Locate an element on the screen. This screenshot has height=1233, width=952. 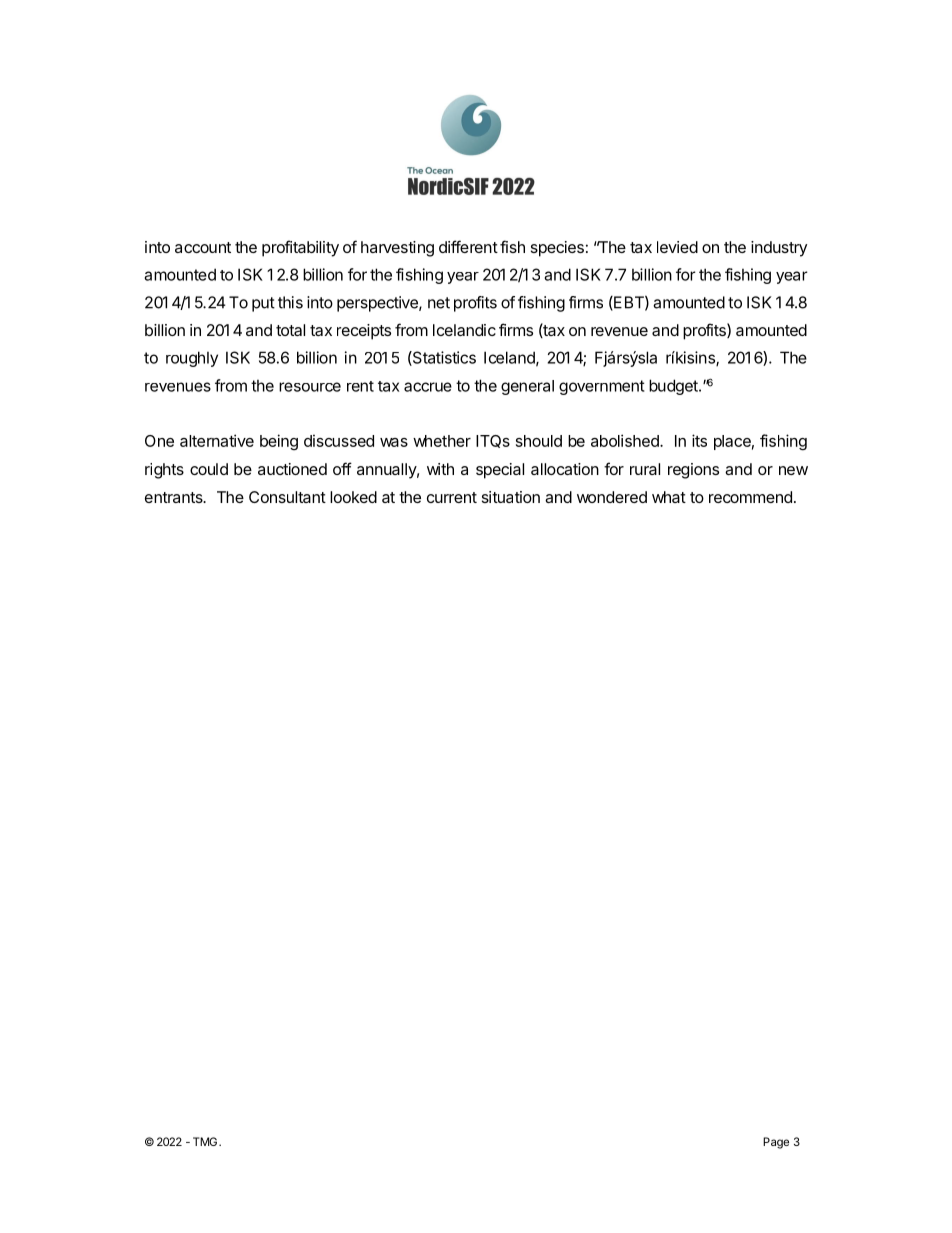
Page is located at coordinates (776, 1143).
